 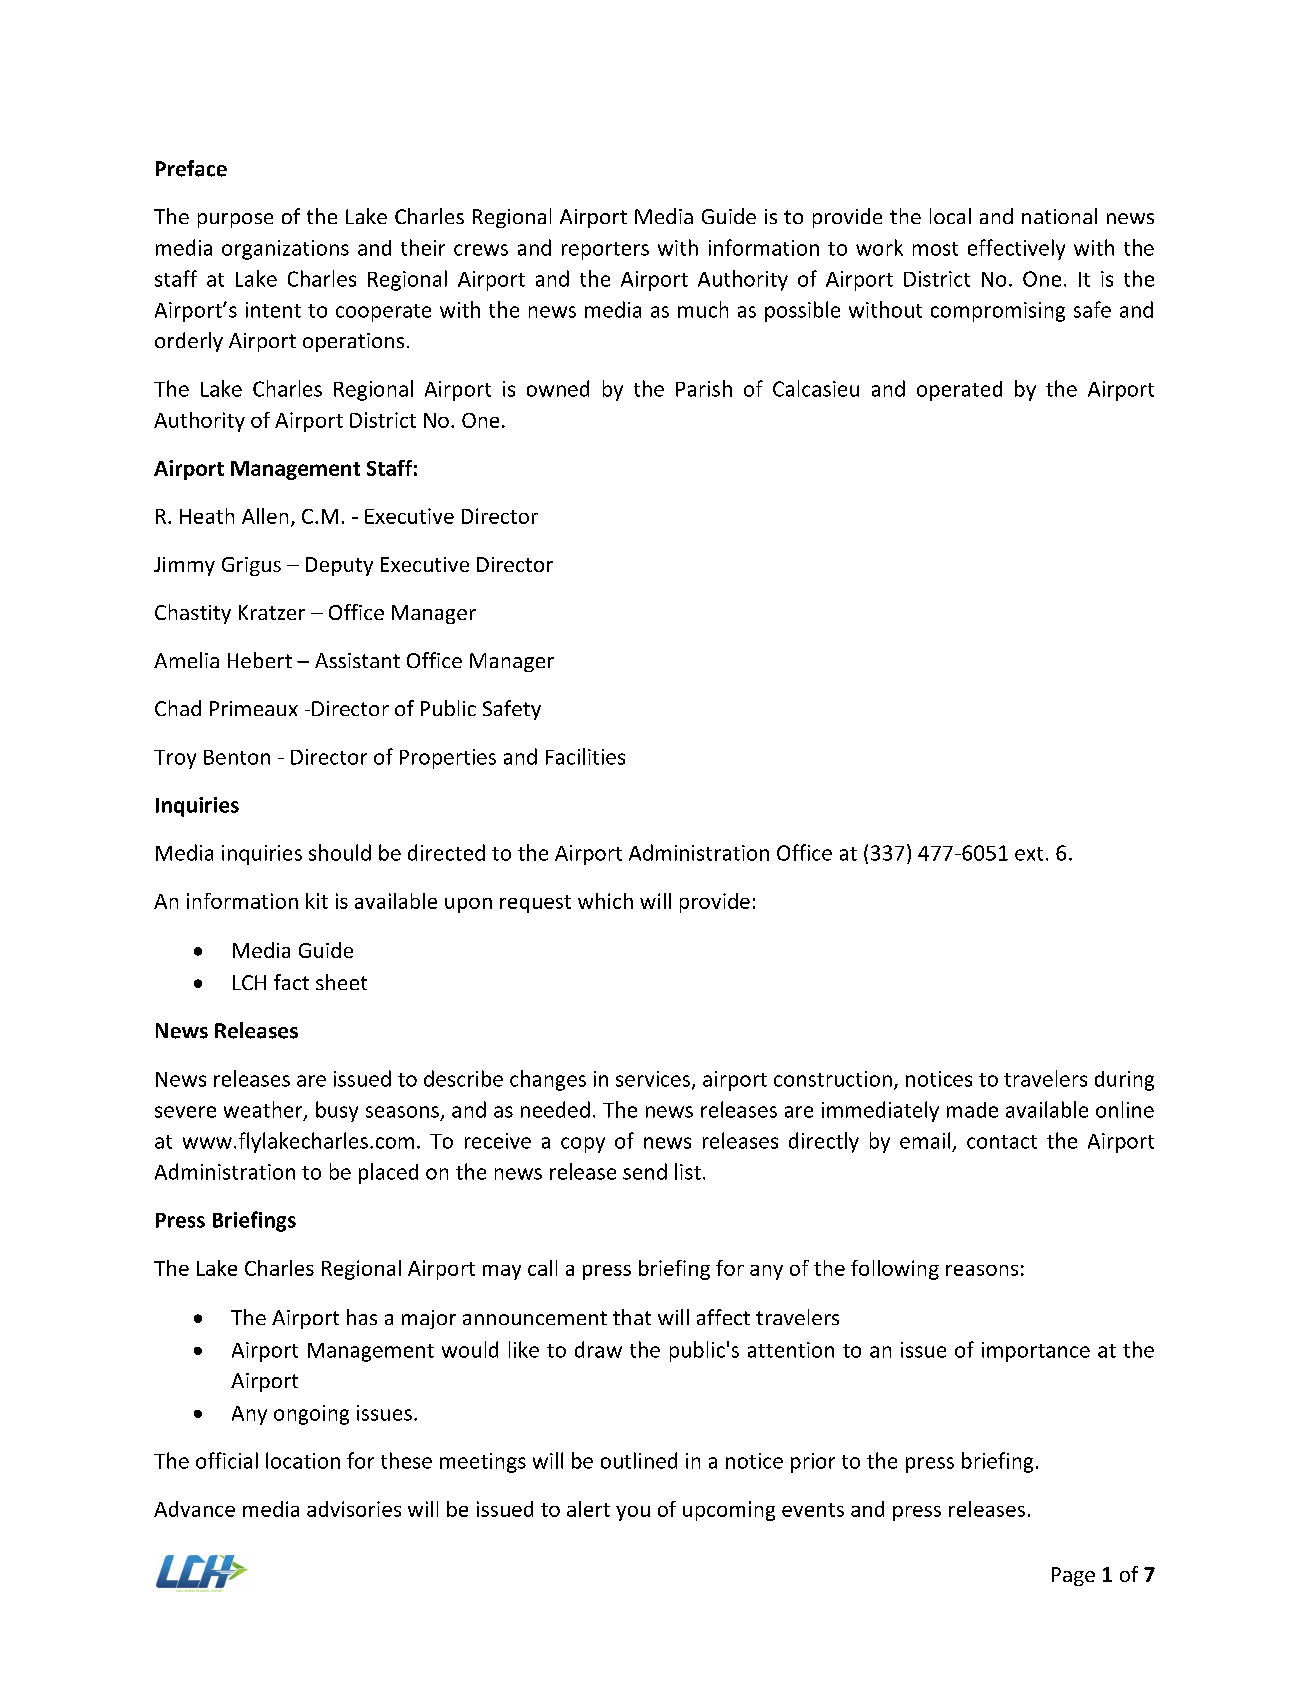 I want to click on kit, so click(x=317, y=901).
